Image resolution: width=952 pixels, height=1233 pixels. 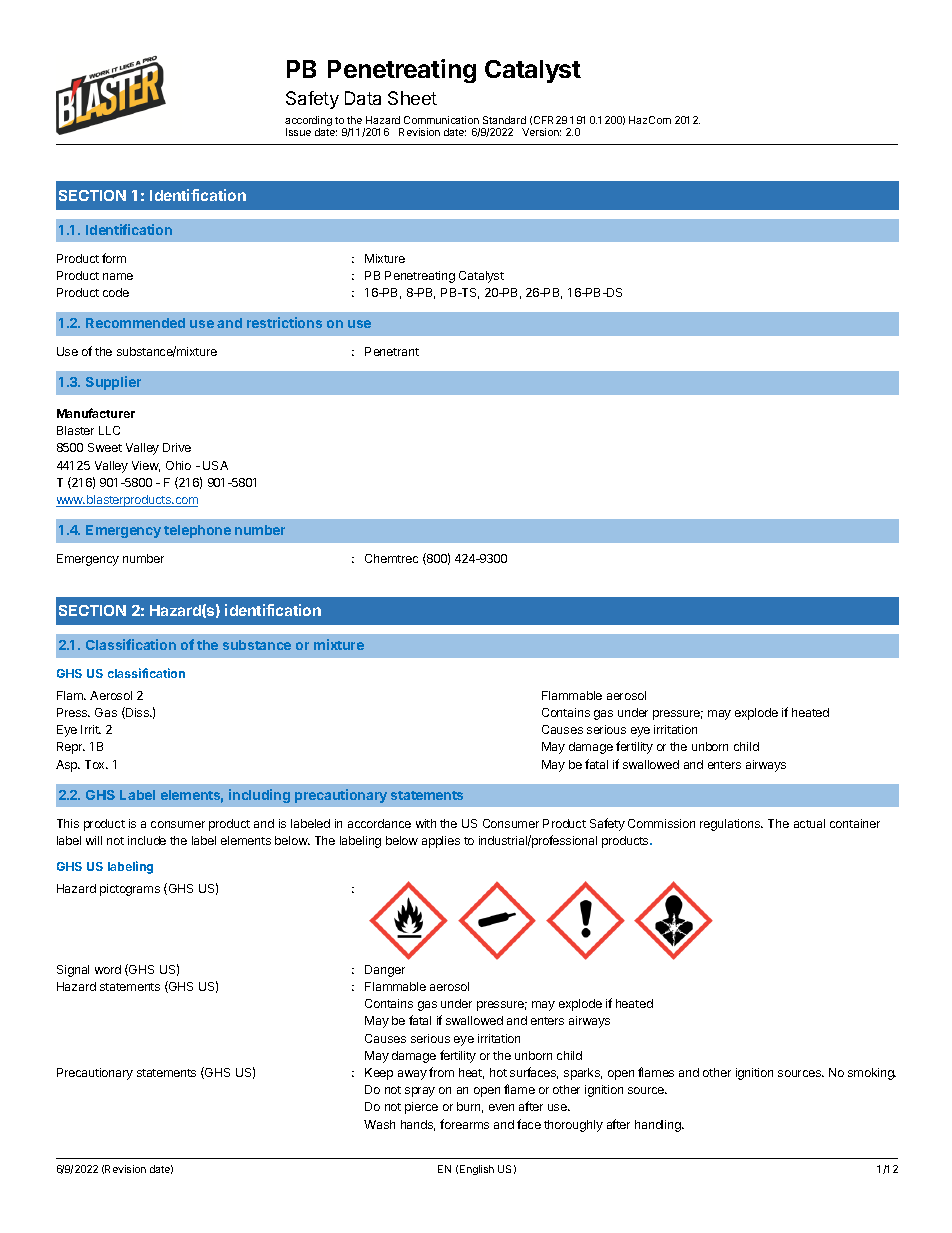 I want to click on Wash, so click(x=379, y=1124).
